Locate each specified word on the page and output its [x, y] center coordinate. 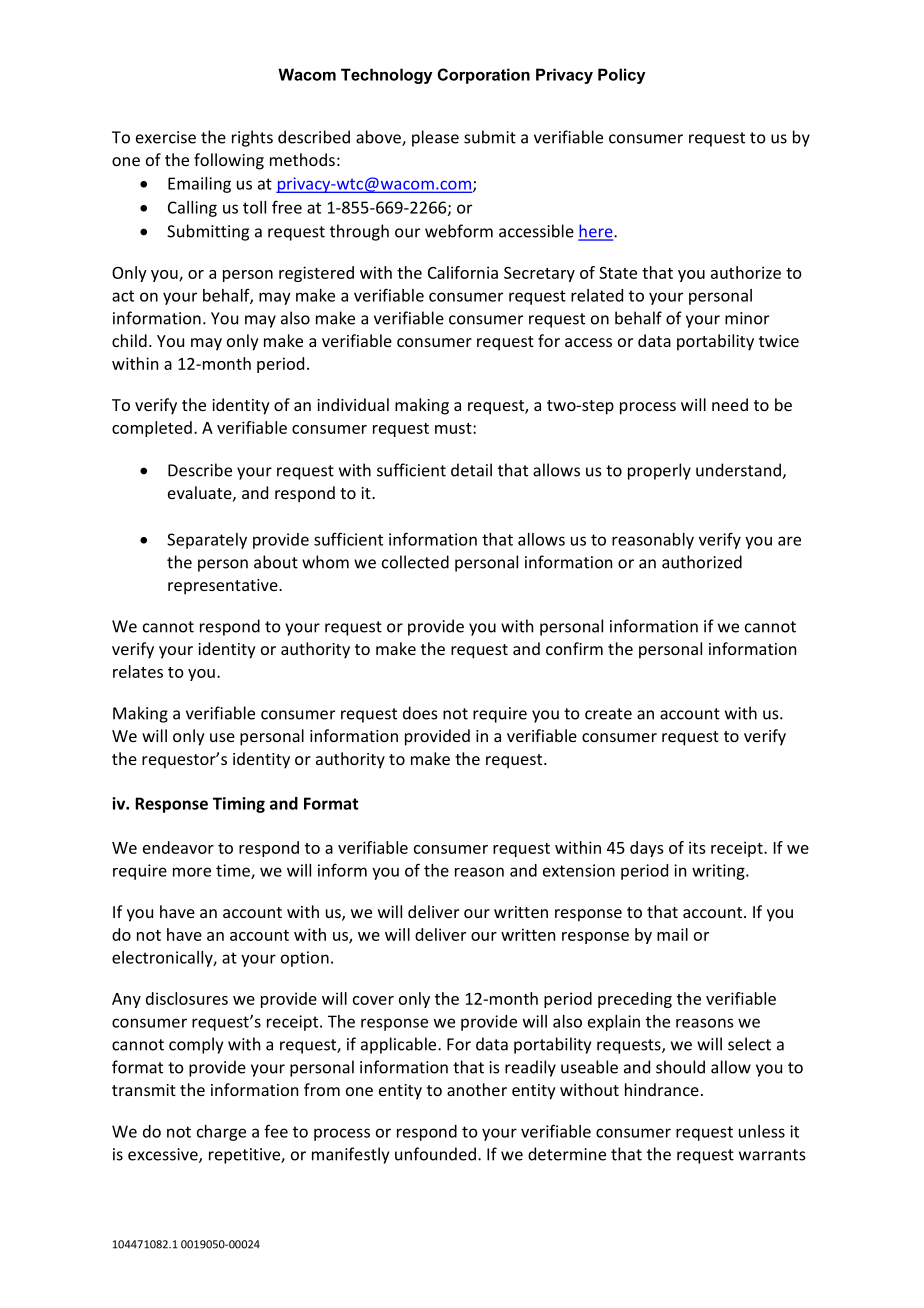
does [420, 713]
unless [762, 1131]
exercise [166, 137]
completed [152, 429]
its [697, 847]
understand [739, 471]
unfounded [435, 1154]
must [454, 428]
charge [221, 1133]
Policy [621, 76]
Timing [239, 805]
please [435, 138]
